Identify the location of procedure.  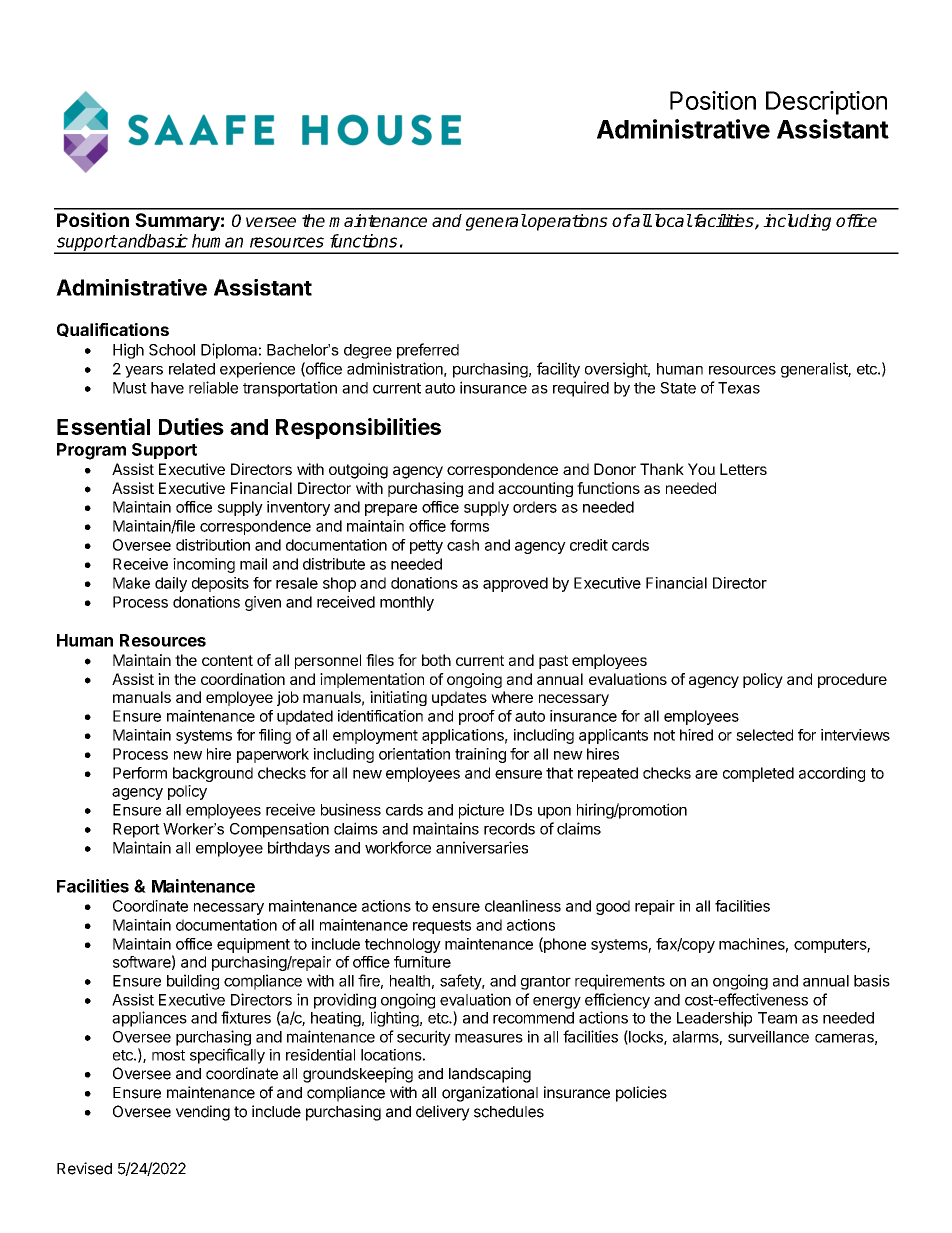
(852, 680).
